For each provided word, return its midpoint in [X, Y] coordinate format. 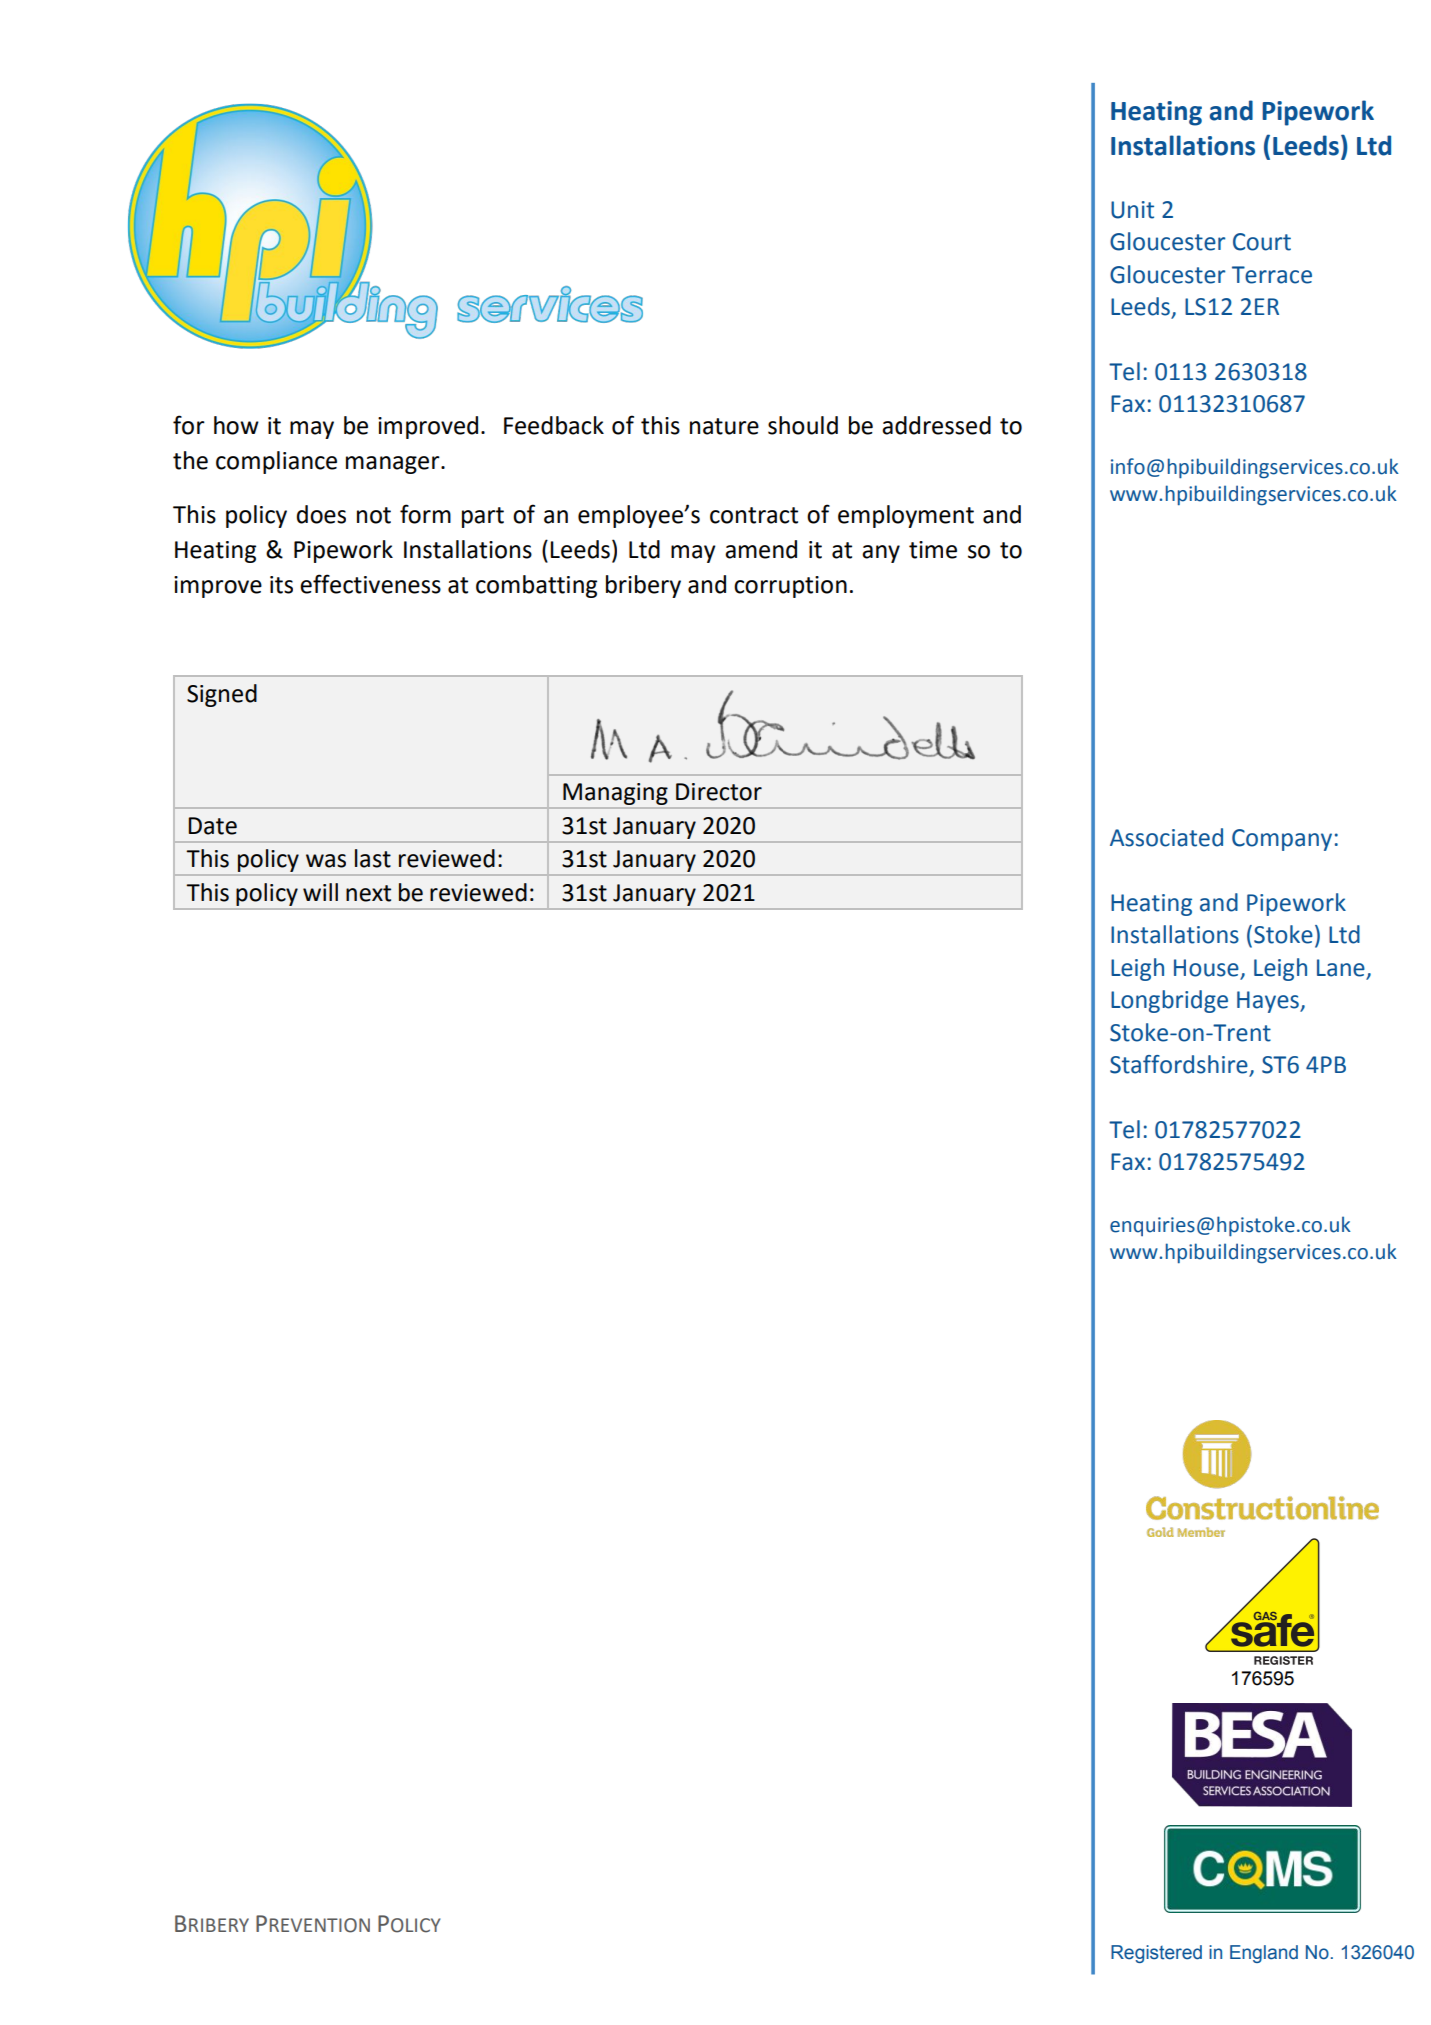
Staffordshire [1180, 1065]
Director [719, 792]
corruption [790, 587]
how [236, 425]
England [1264, 1954]
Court [1262, 242]
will [320, 892]
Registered [1156, 1954]
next [368, 893]
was [326, 861]
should [803, 425]
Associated [1166, 837]
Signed [222, 695]
